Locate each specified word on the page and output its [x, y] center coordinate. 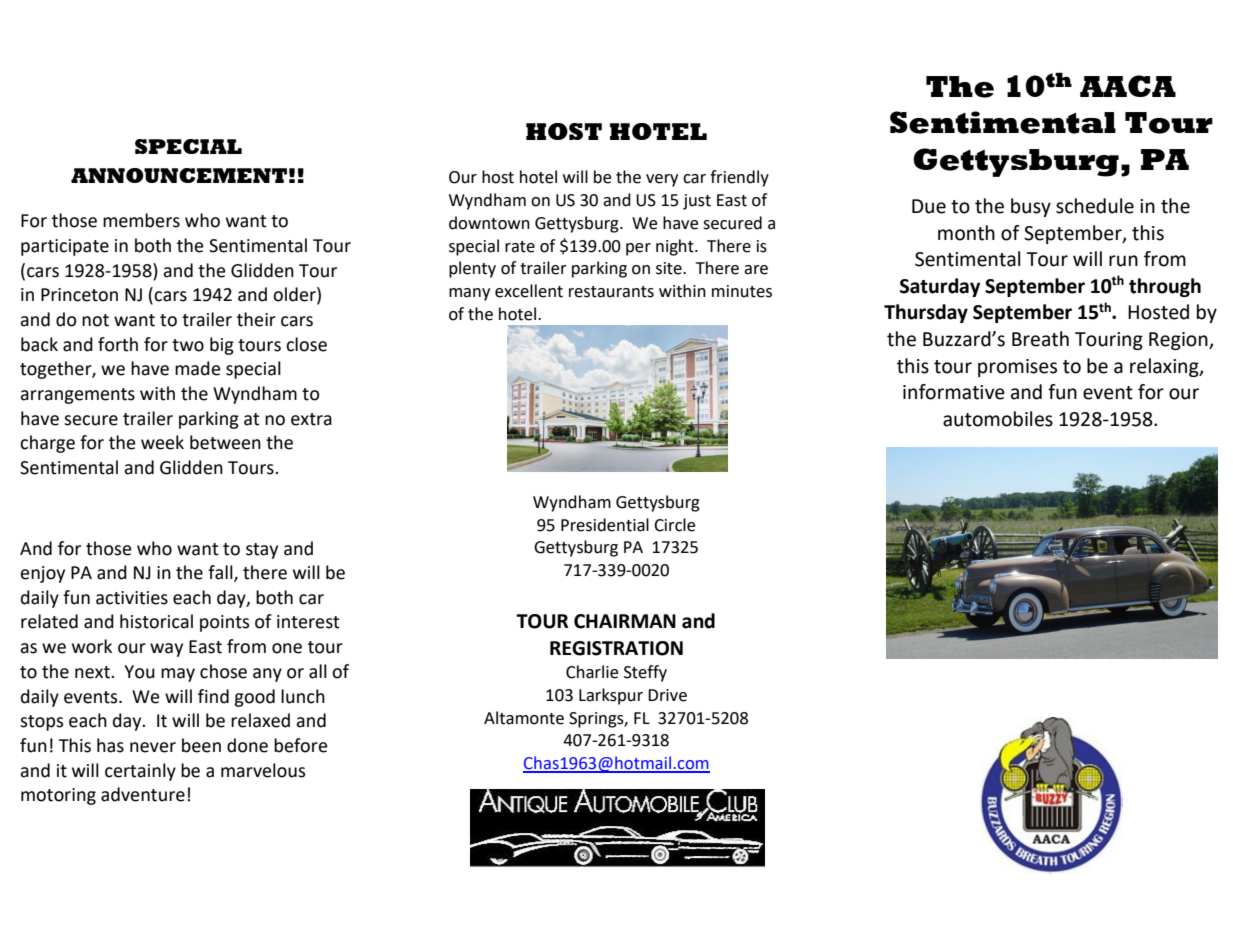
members [141, 220]
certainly [140, 772]
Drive [667, 695]
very [662, 180]
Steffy [645, 673]
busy [1031, 207]
